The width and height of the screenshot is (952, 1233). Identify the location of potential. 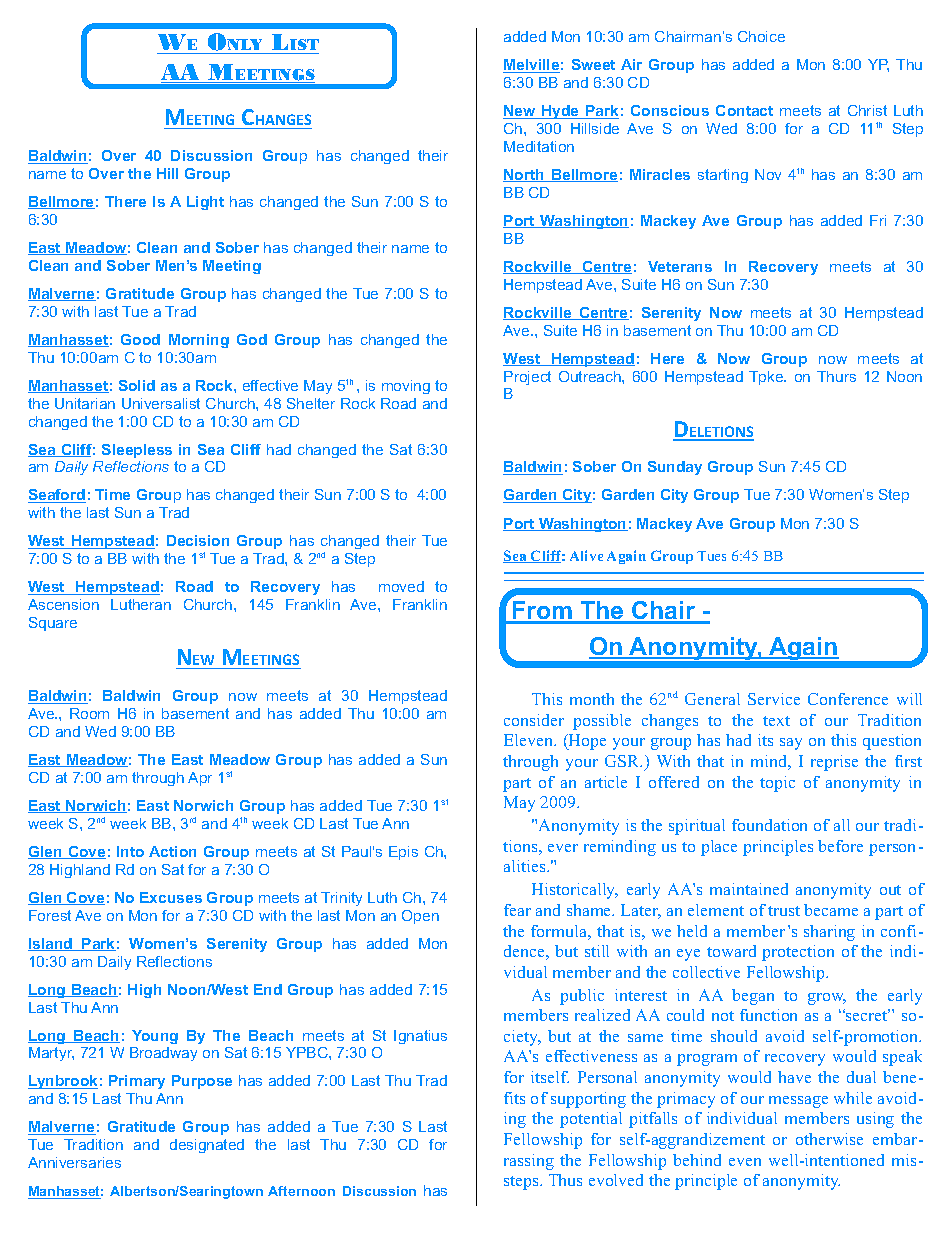
(591, 1120).
